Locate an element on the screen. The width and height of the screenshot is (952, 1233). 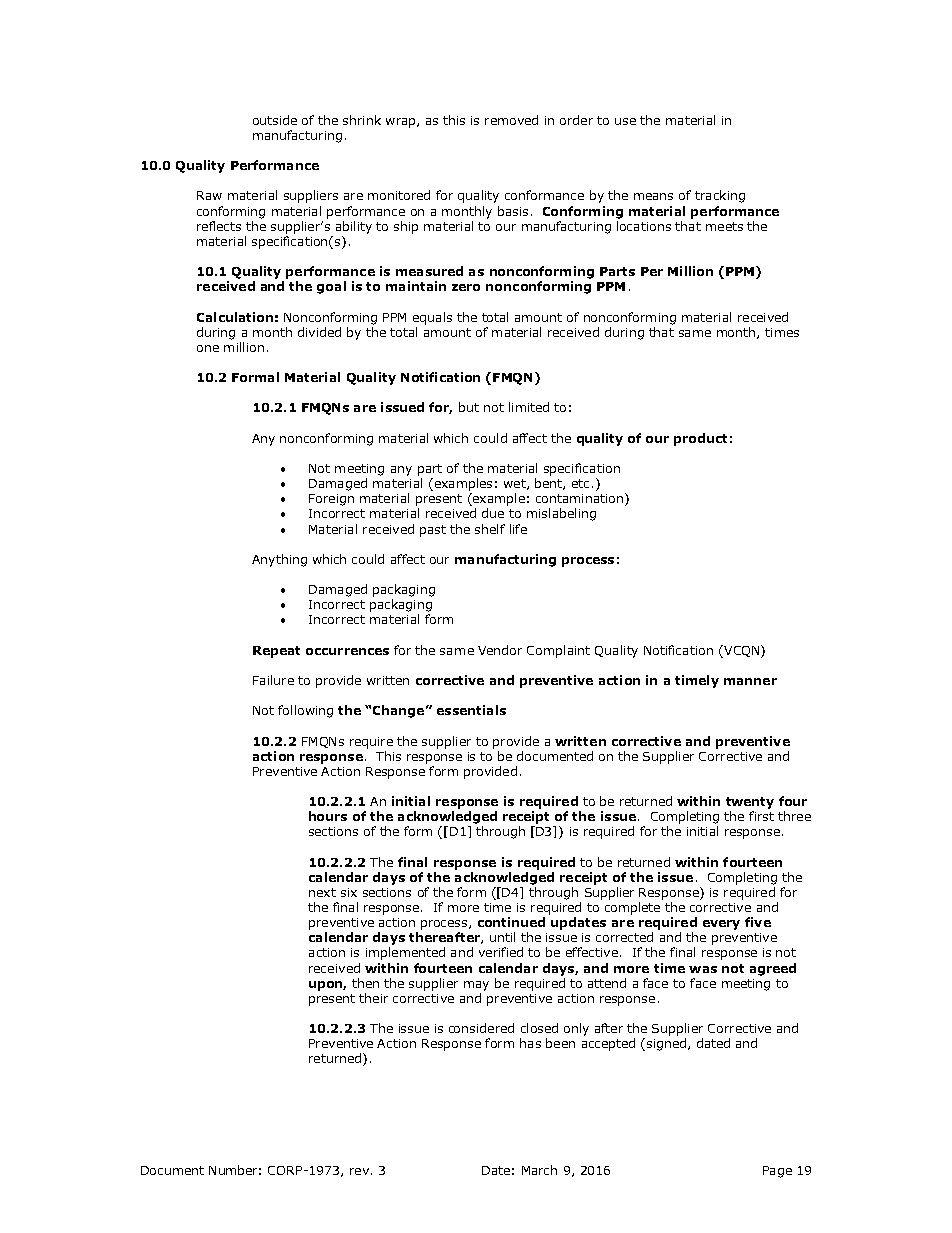
Foreign is located at coordinates (331, 500).
